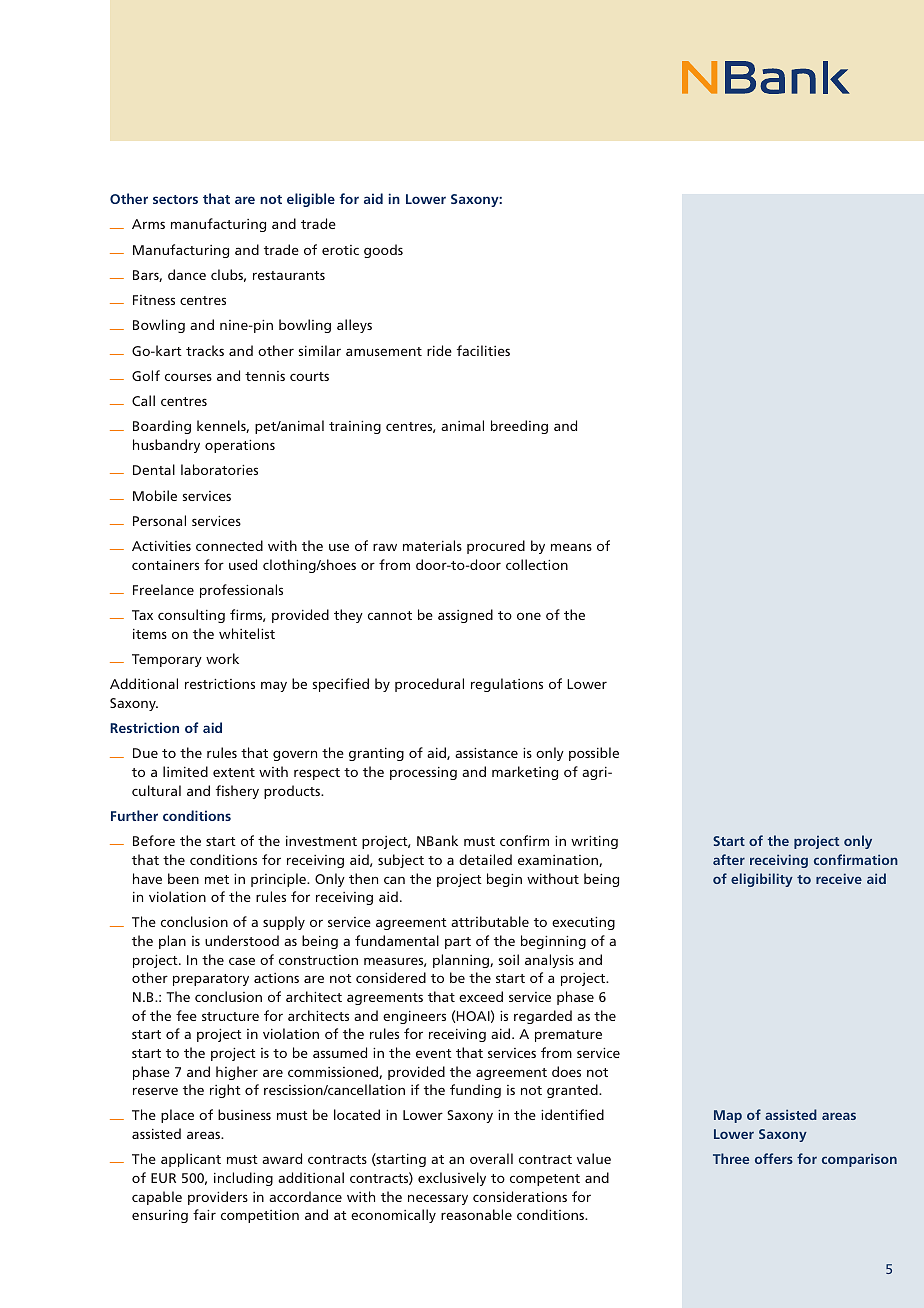 Image resolution: width=924 pixels, height=1308 pixels. Describe the element at coordinates (594, 754) in the screenshot. I see `possible` at that location.
